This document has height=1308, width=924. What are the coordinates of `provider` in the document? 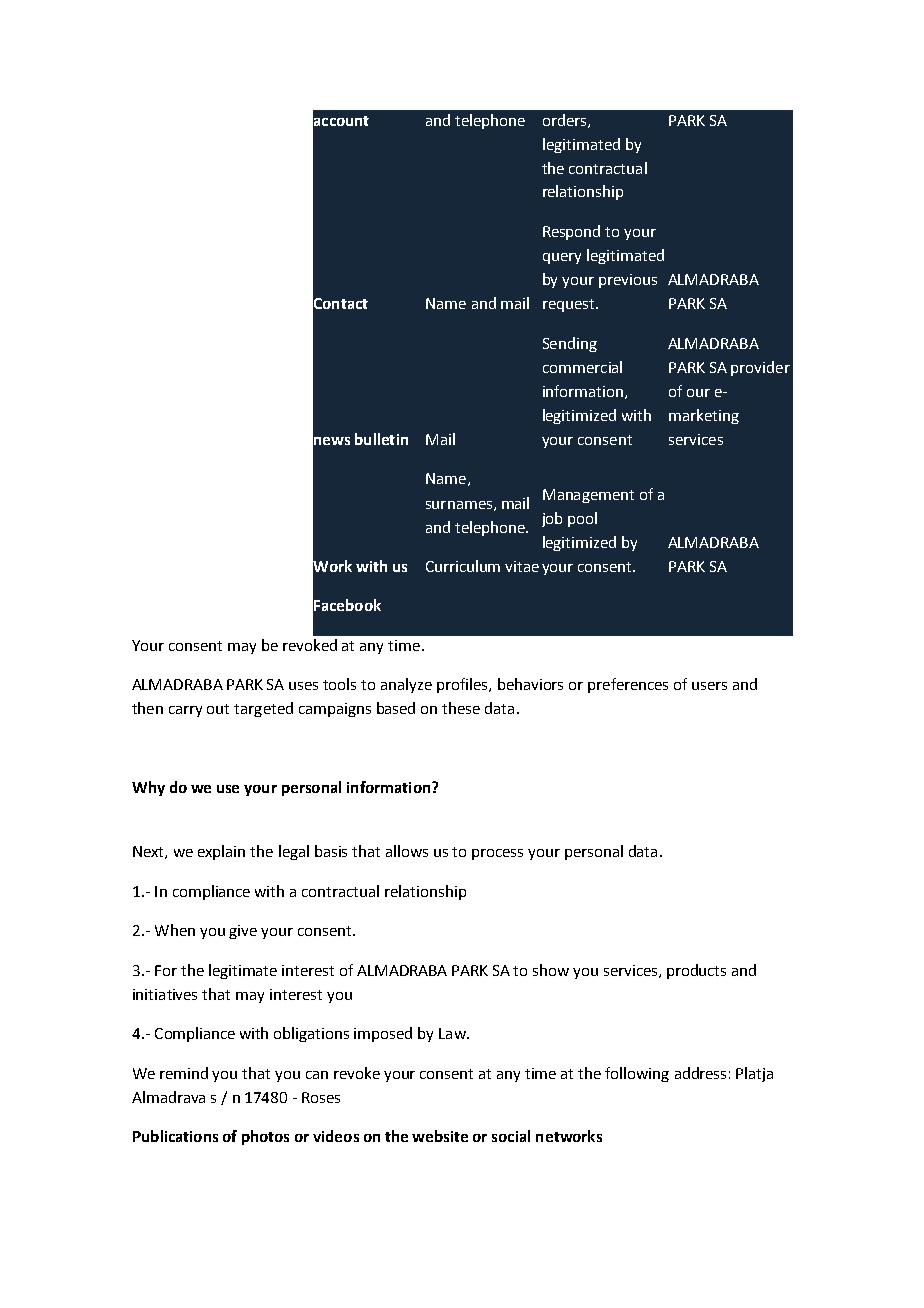 It's located at (760, 368).
